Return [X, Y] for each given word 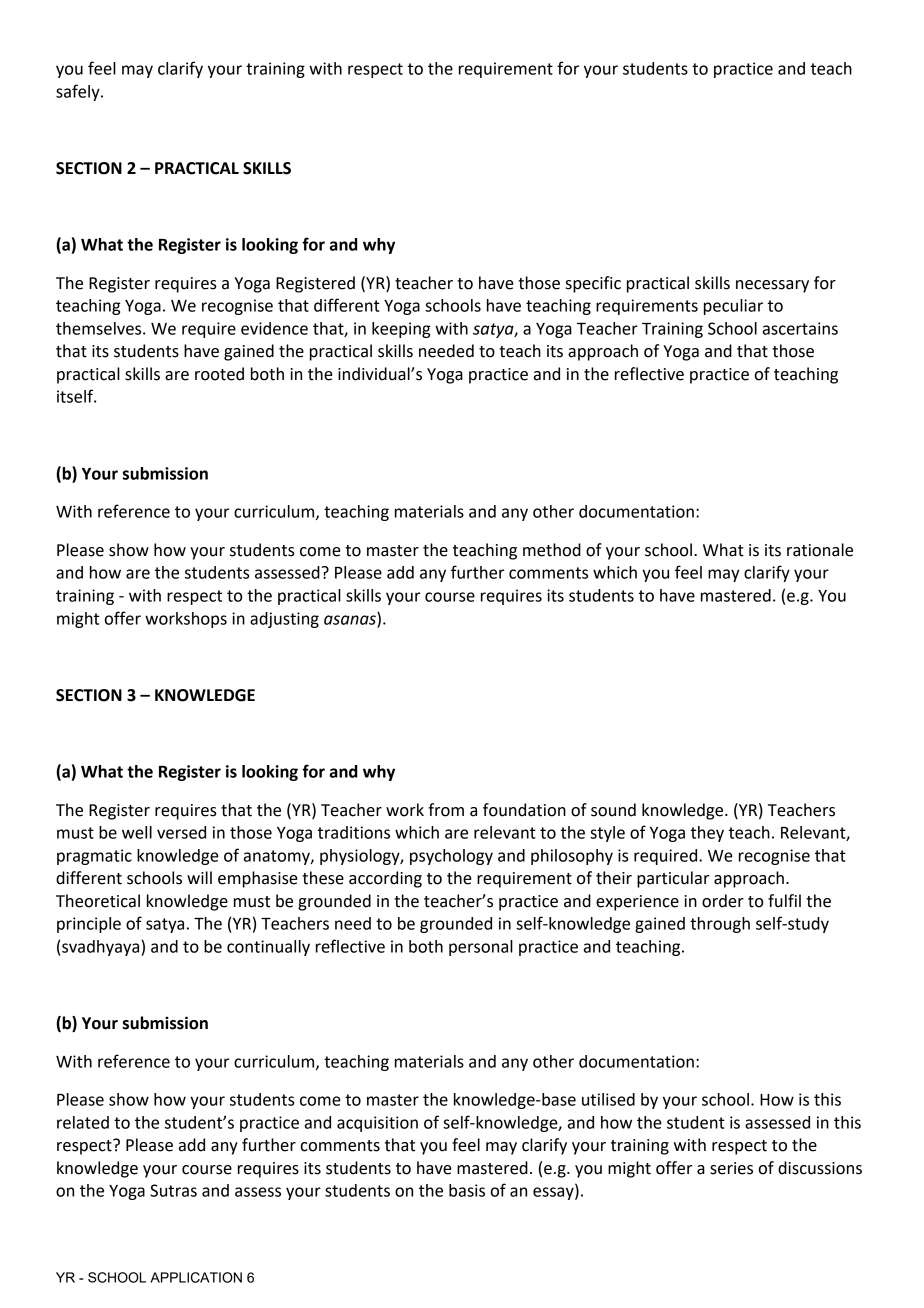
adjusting [284, 620]
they [707, 834]
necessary [772, 286]
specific [593, 284]
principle [89, 925]
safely [79, 92]
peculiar [733, 307]
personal [481, 948]
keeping [401, 330]
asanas [351, 621]
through [720, 925]
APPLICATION [196, 1277]
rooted [219, 374]
